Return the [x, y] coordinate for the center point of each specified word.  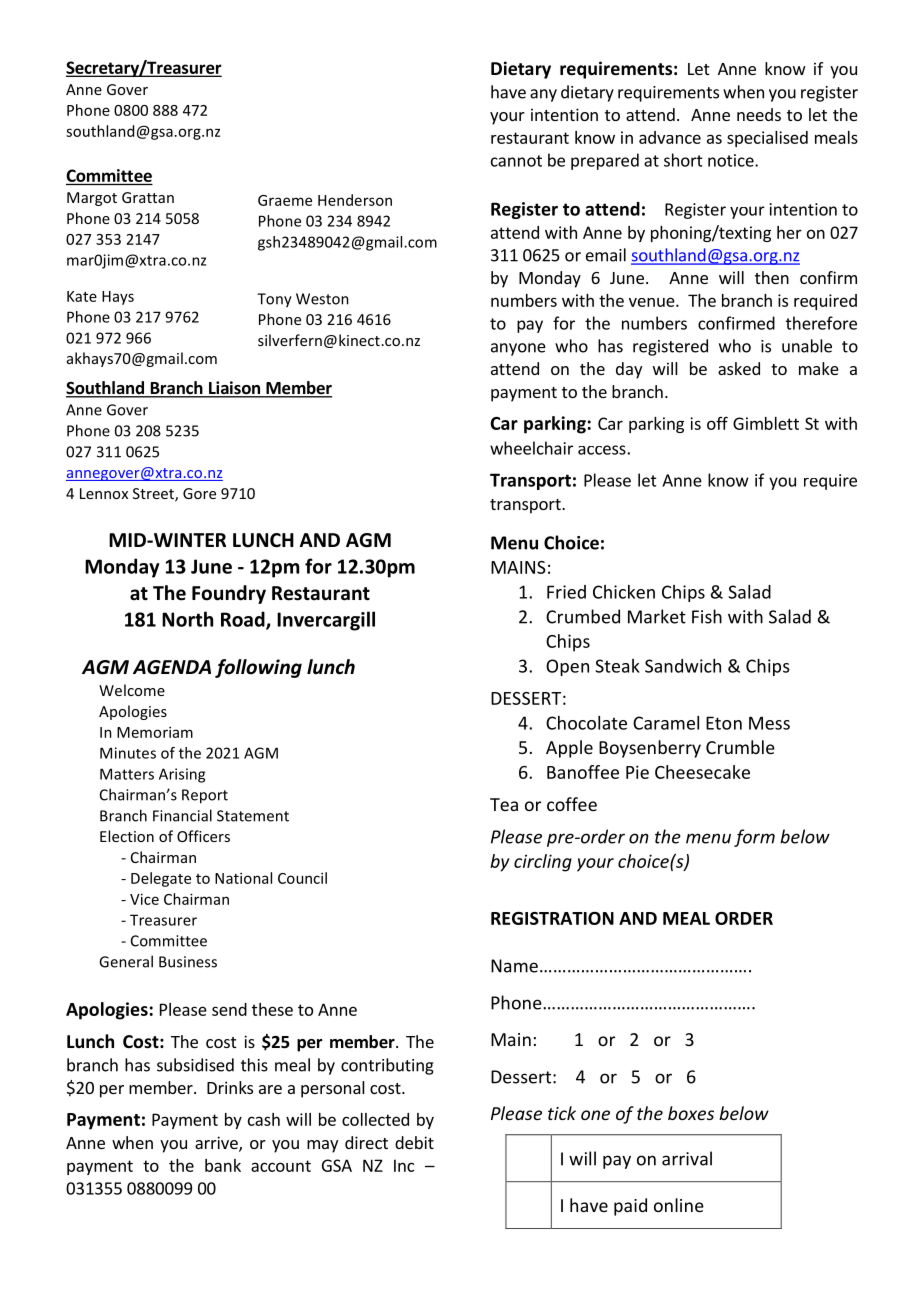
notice [732, 160]
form [754, 838]
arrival [687, 1158]
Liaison [234, 389]
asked [739, 368]
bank [223, 1165]
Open [567, 667]
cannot [516, 161]
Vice [144, 899]
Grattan [148, 197]
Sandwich [683, 666]
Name [514, 966]
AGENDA [172, 667]
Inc [404, 1165]
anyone [518, 349]
